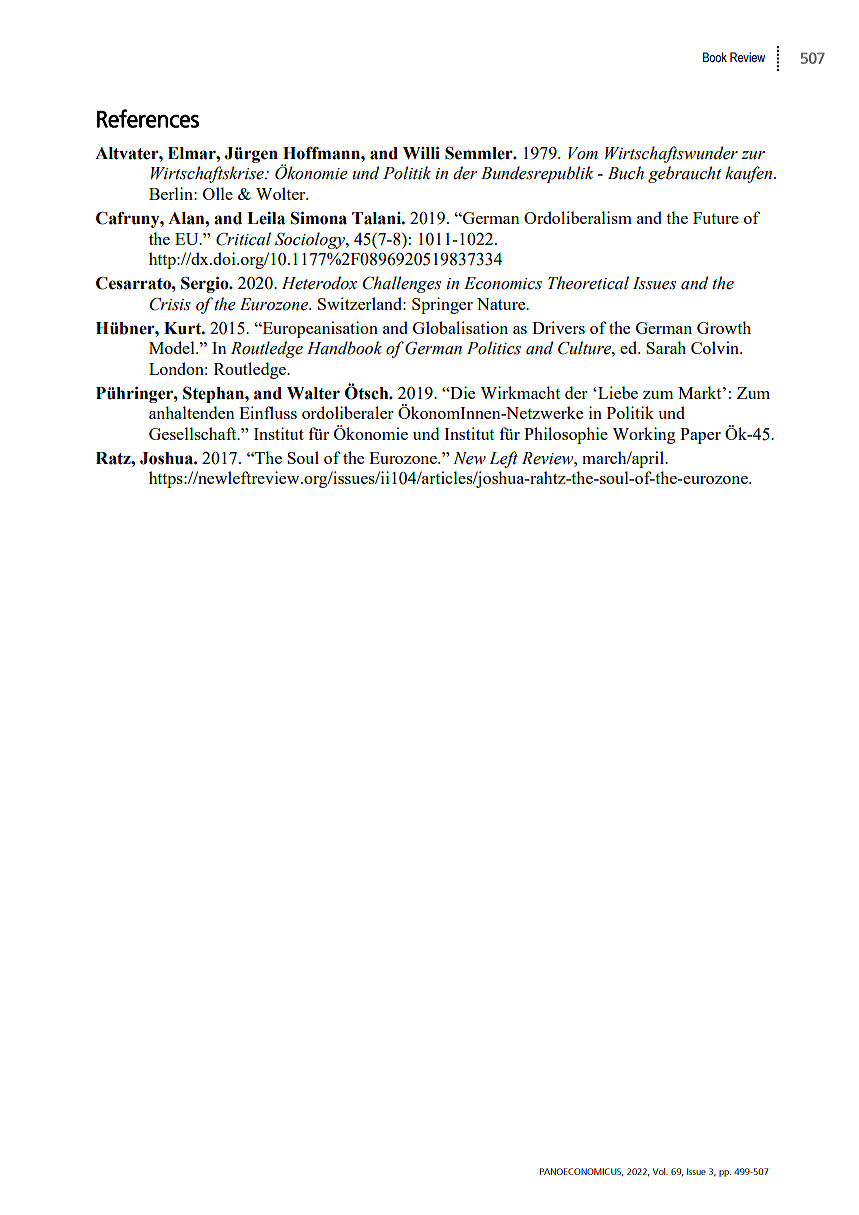  What do you see at coordinates (566, 435) in the screenshot?
I see `Philosophie` at bounding box center [566, 435].
